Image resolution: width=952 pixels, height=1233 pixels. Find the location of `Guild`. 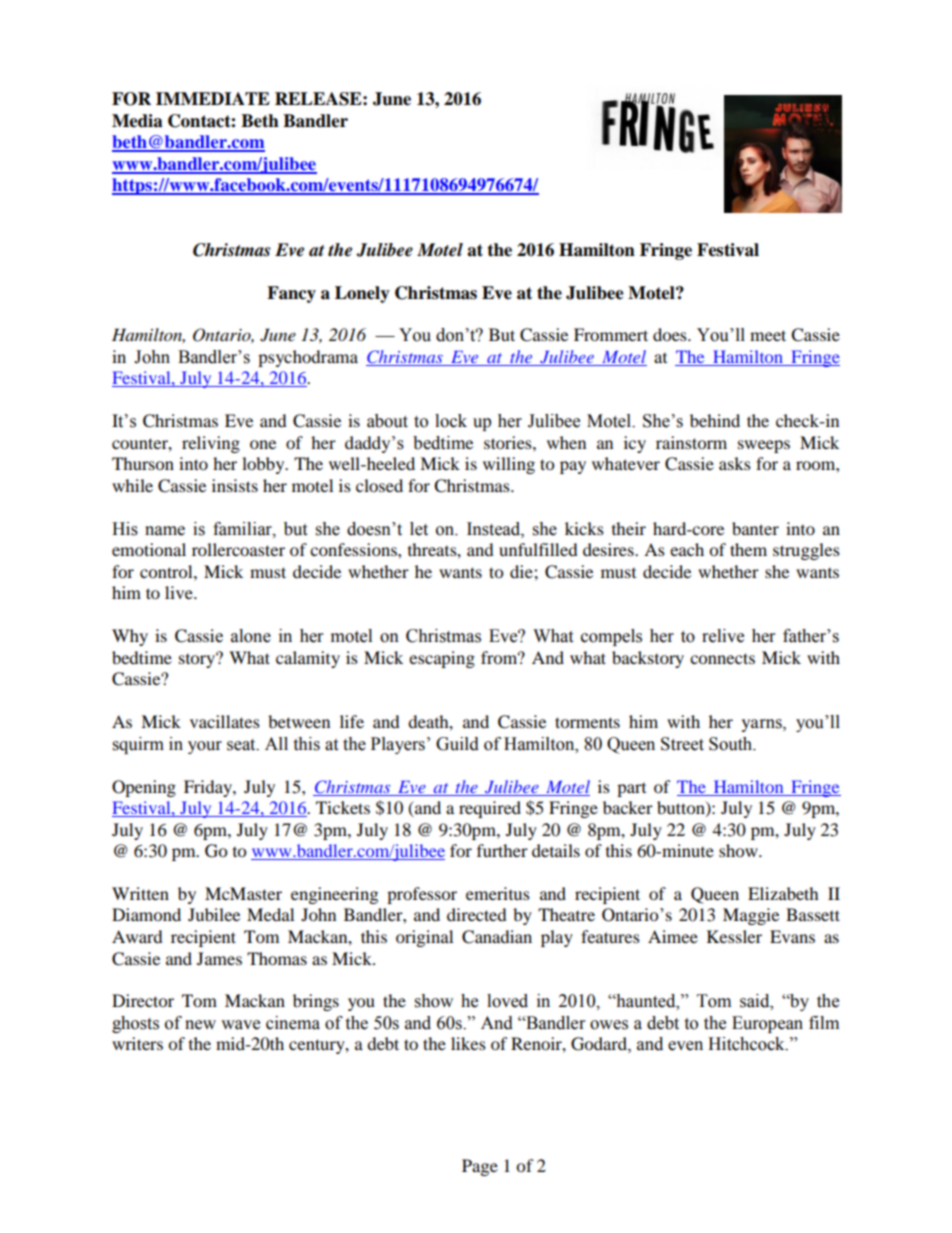

Guild is located at coordinates (457, 744).
